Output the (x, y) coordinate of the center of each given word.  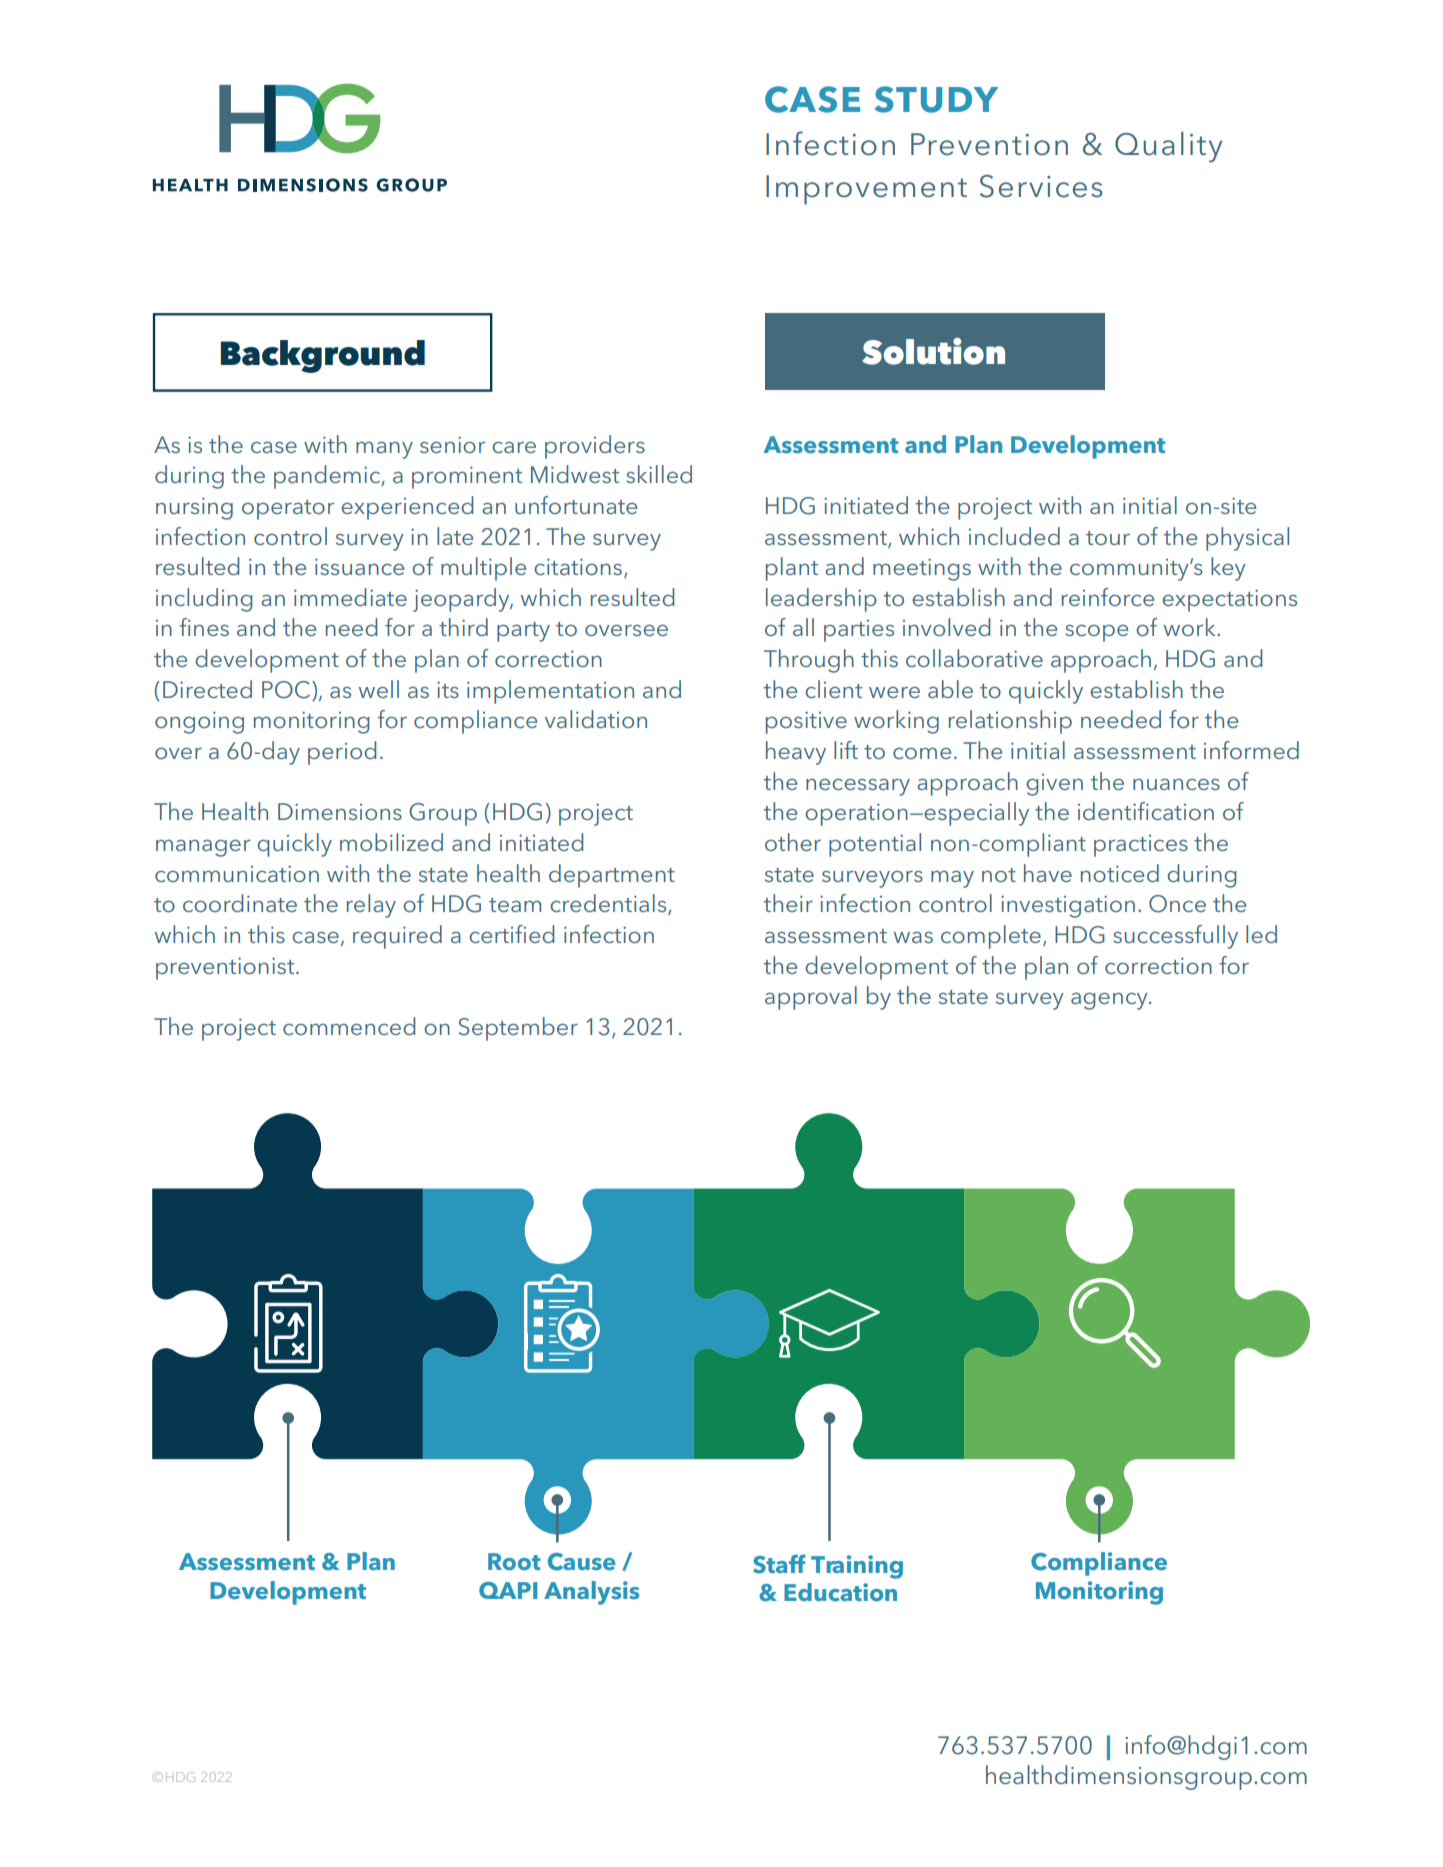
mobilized (391, 842)
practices (1141, 846)
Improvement (866, 190)
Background (323, 356)
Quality (1168, 147)
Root (514, 1562)
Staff (779, 1564)
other (793, 842)
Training (857, 1567)
